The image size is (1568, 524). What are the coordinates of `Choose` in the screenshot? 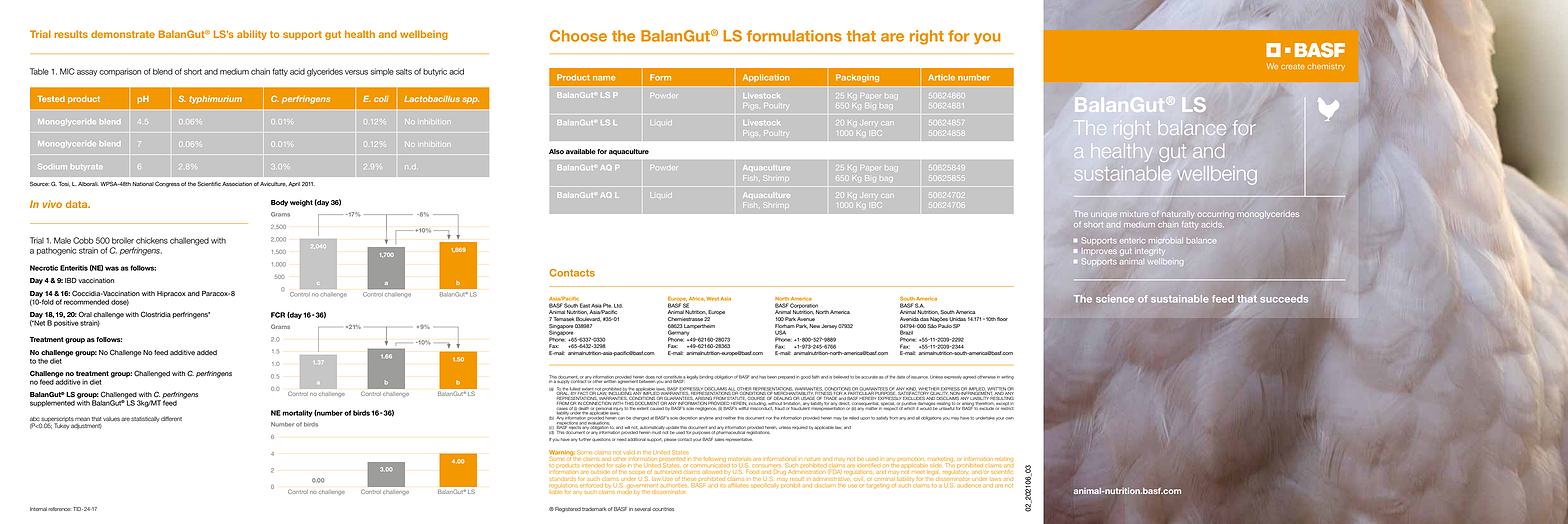 It's located at (578, 36).
